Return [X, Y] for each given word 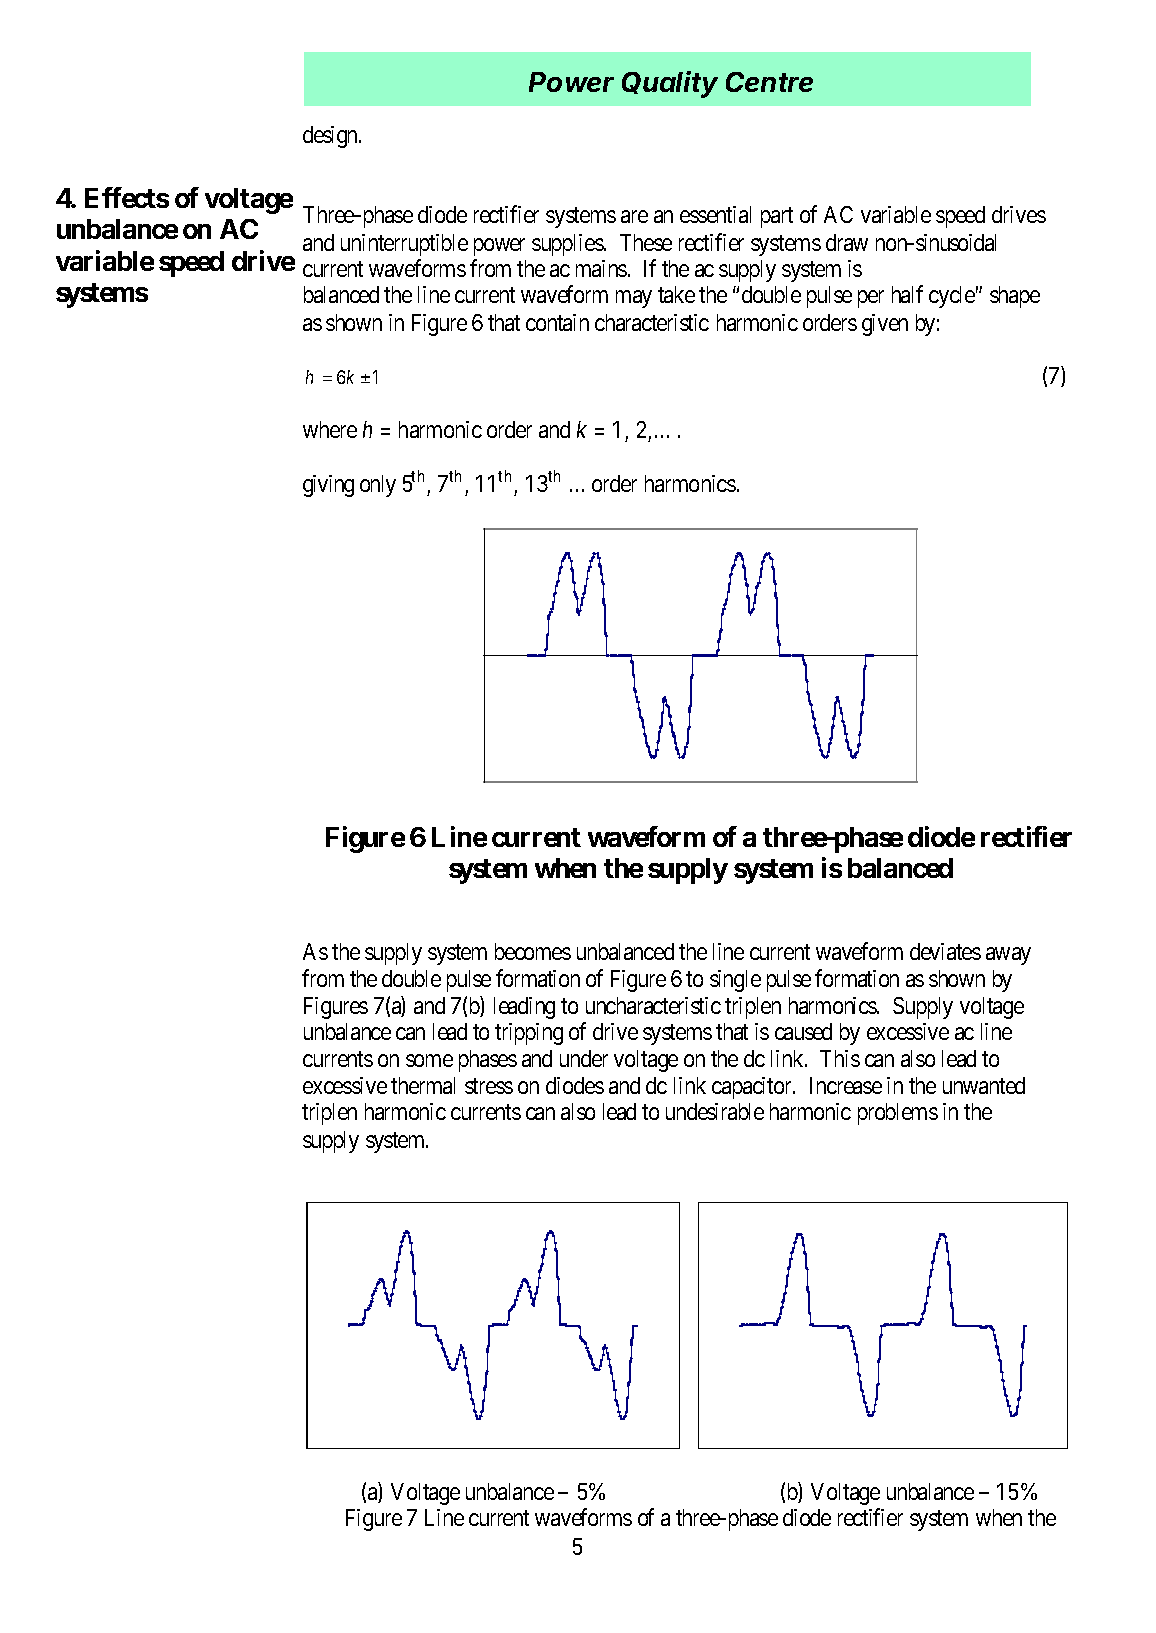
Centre [769, 82]
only [378, 486]
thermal [423, 1085]
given [885, 325]
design [332, 137]
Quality [670, 84]
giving [328, 486]
